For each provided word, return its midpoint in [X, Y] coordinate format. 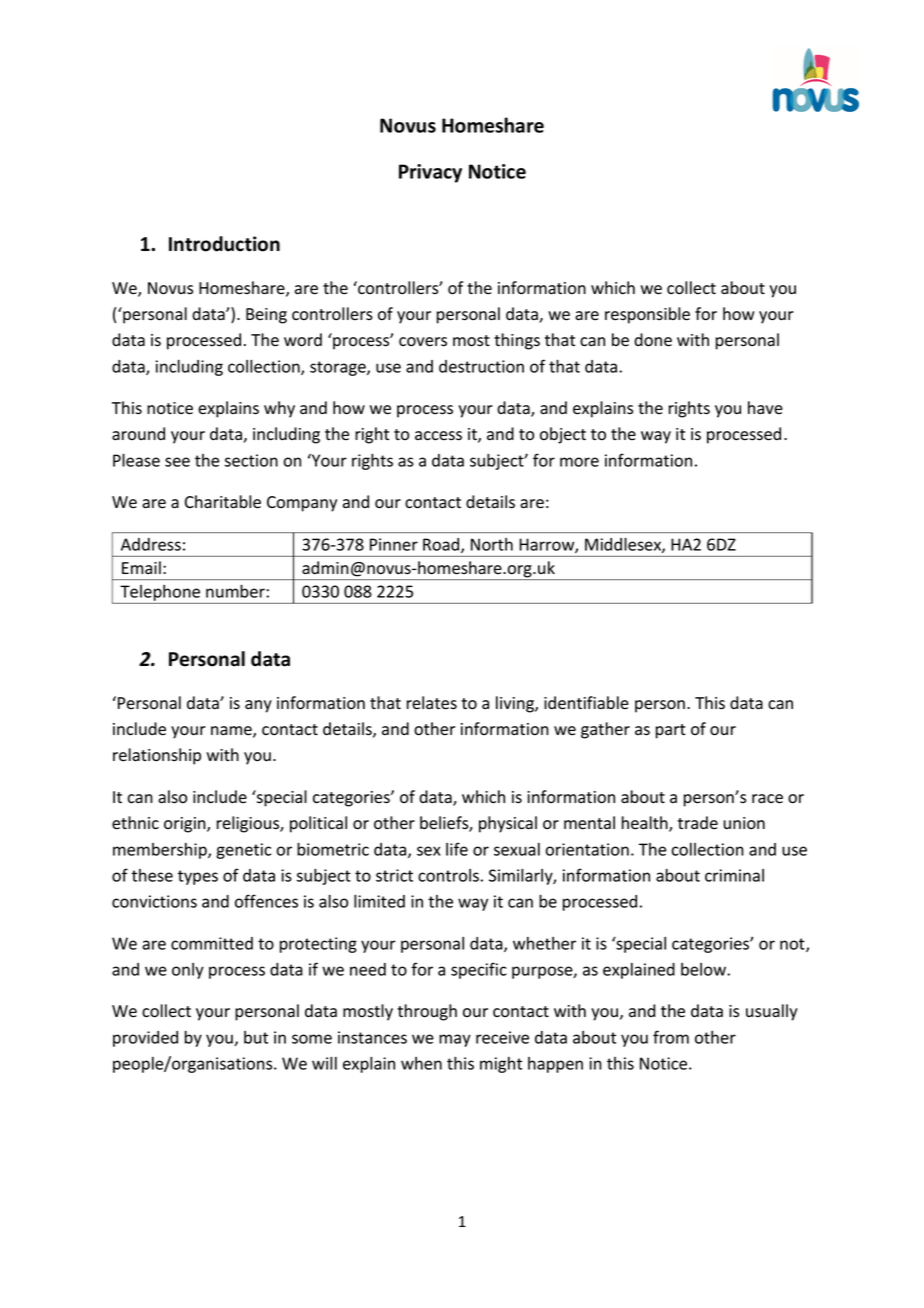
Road [442, 545]
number [235, 591]
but [256, 1037]
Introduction [224, 244]
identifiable [586, 703]
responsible [647, 315]
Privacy [430, 173]
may [455, 1040]
